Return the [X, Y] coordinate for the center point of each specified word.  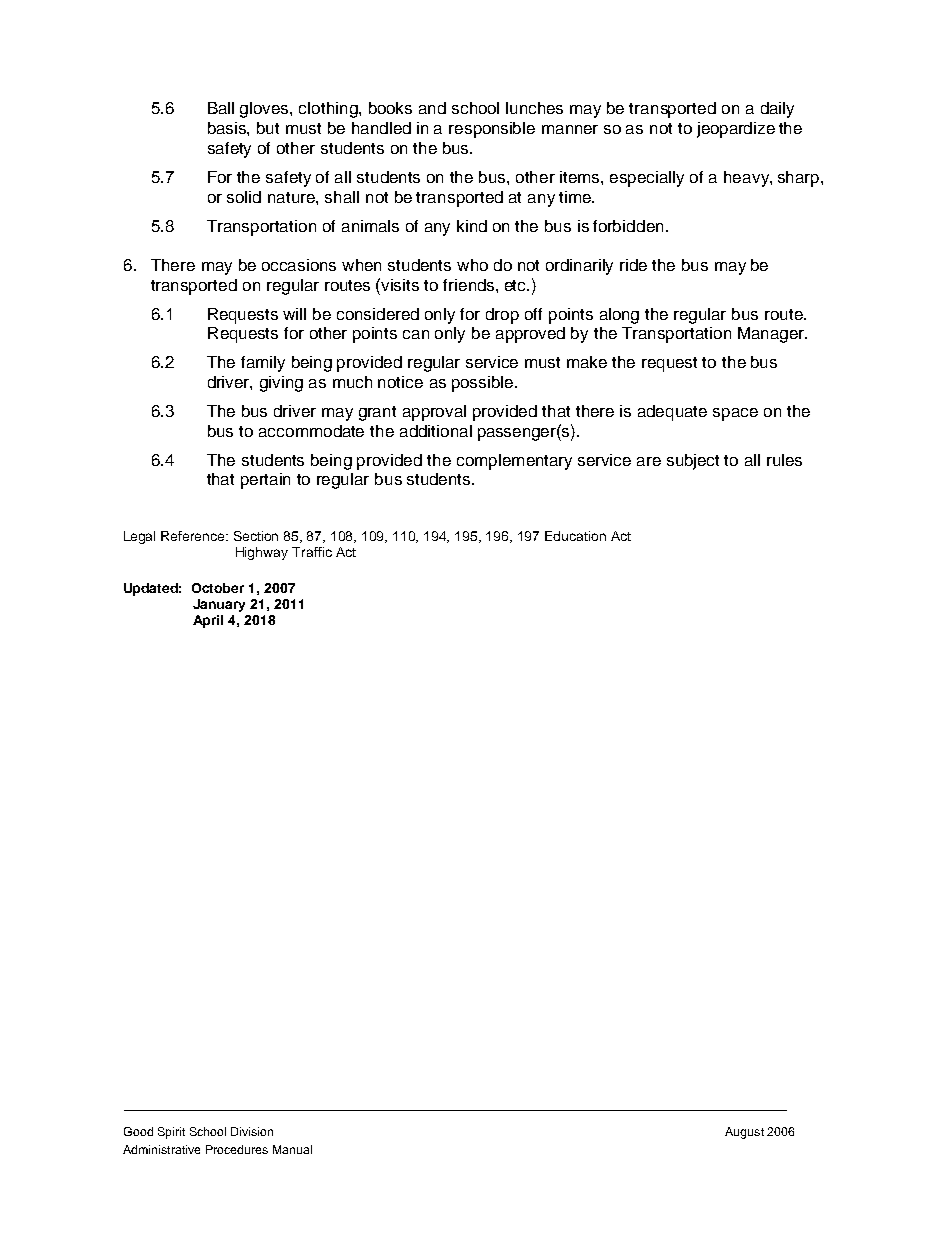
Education [575, 536]
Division [252, 1131]
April [208, 621]
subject [693, 462]
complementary [514, 462]
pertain [265, 481]
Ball [221, 108]
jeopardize [736, 130]
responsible [492, 130]
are [649, 461]
